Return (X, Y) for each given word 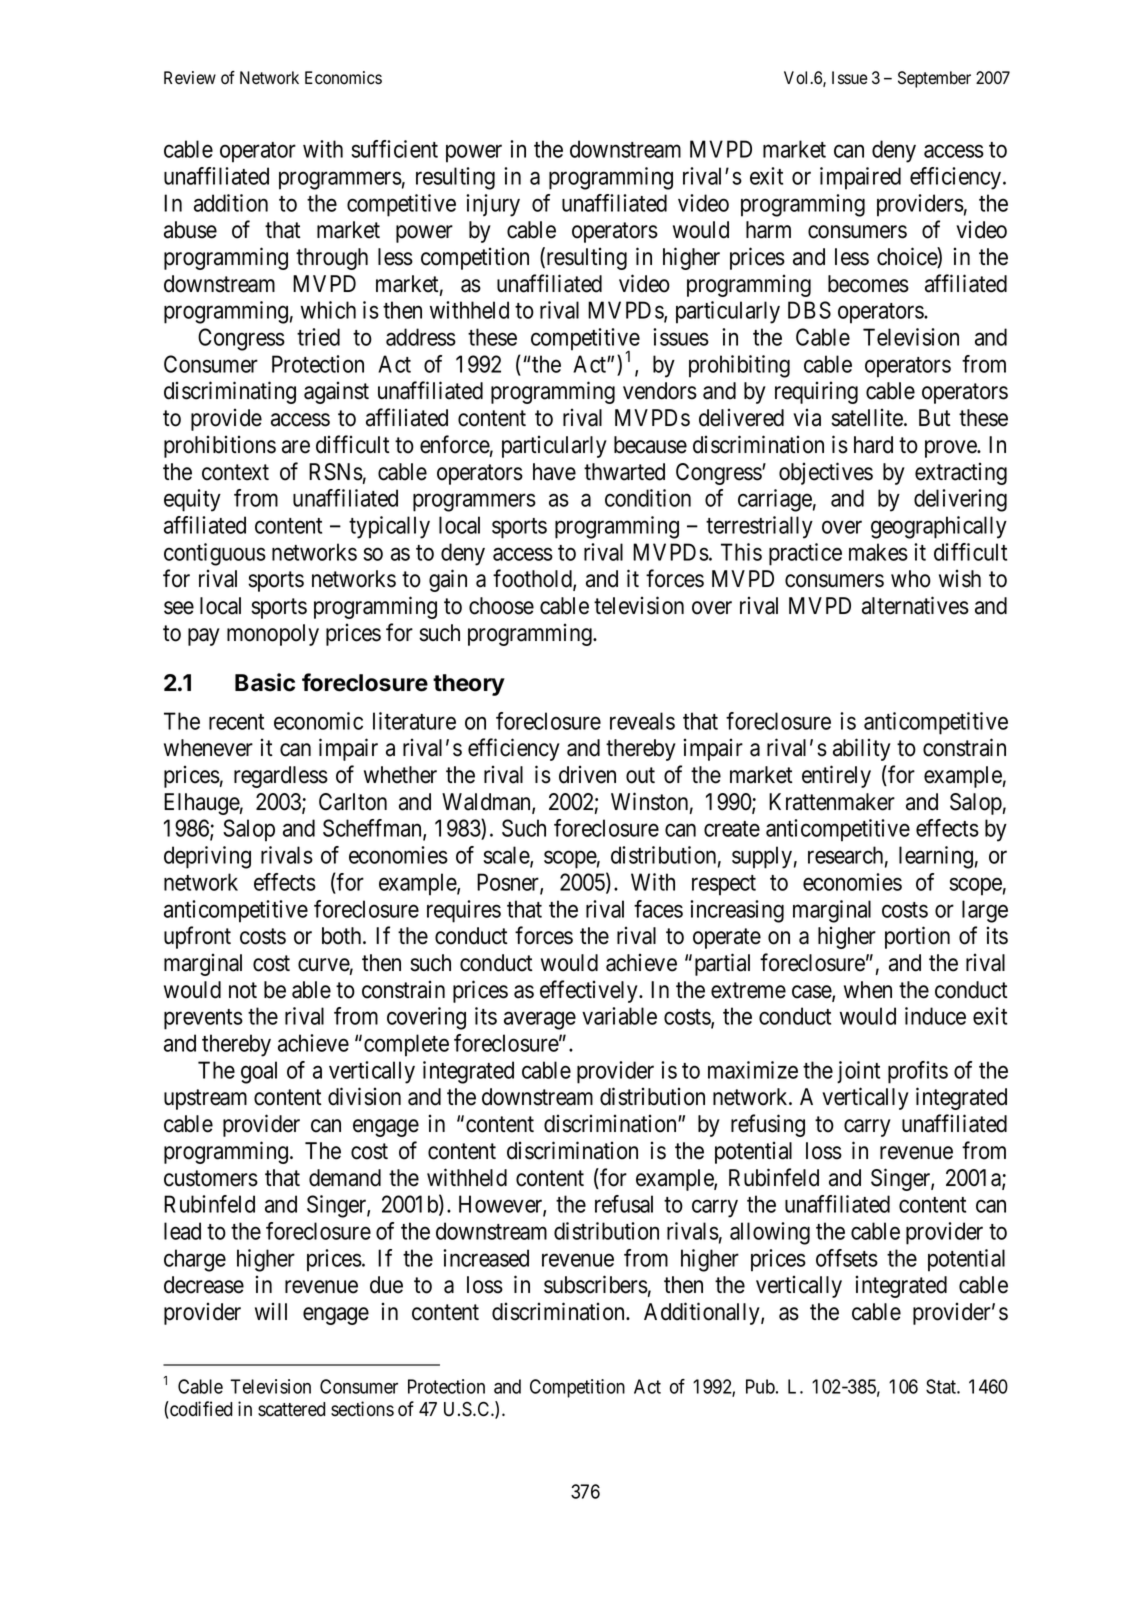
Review (190, 78)
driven (587, 774)
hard (873, 445)
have (554, 472)
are (296, 447)
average (540, 1021)
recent (236, 722)
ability (862, 749)
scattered (292, 1409)
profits (918, 1072)
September (934, 79)
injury (493, 205)
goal (259, 1072)
